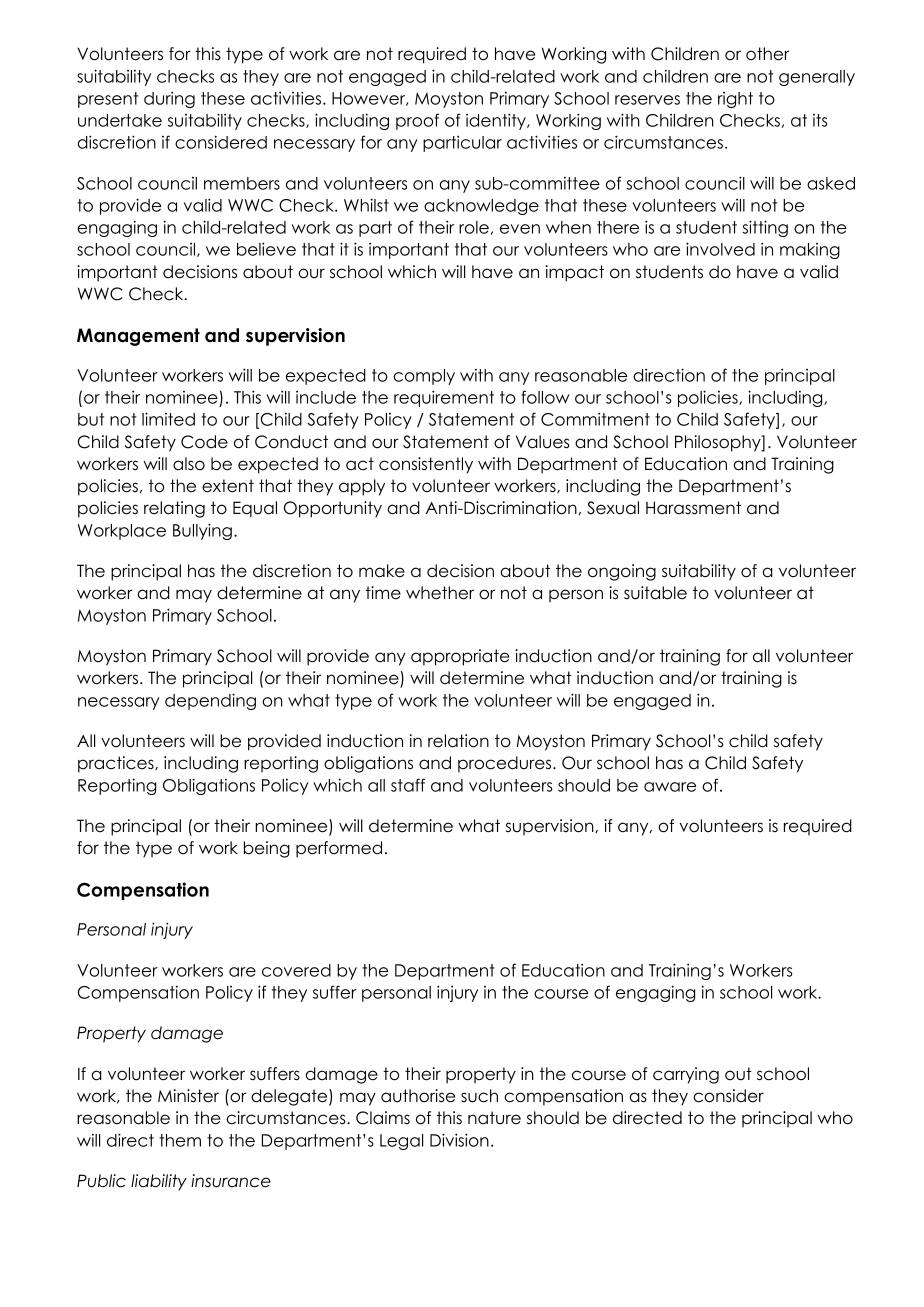  I want to click on right, so click(735, 100).
